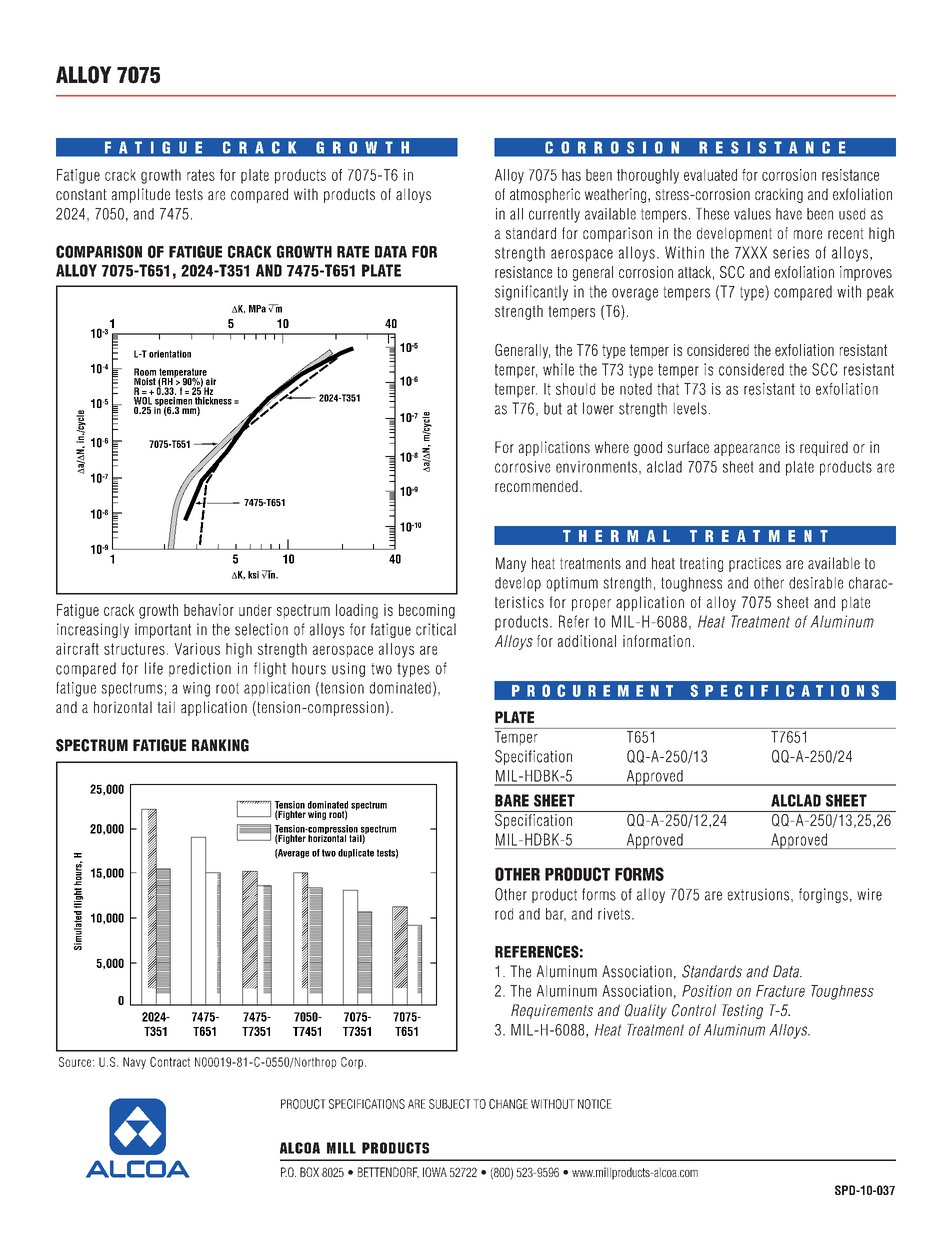 The width and height of the document is (952, 1233). I want to click on corrosive, so click(522, 467).
